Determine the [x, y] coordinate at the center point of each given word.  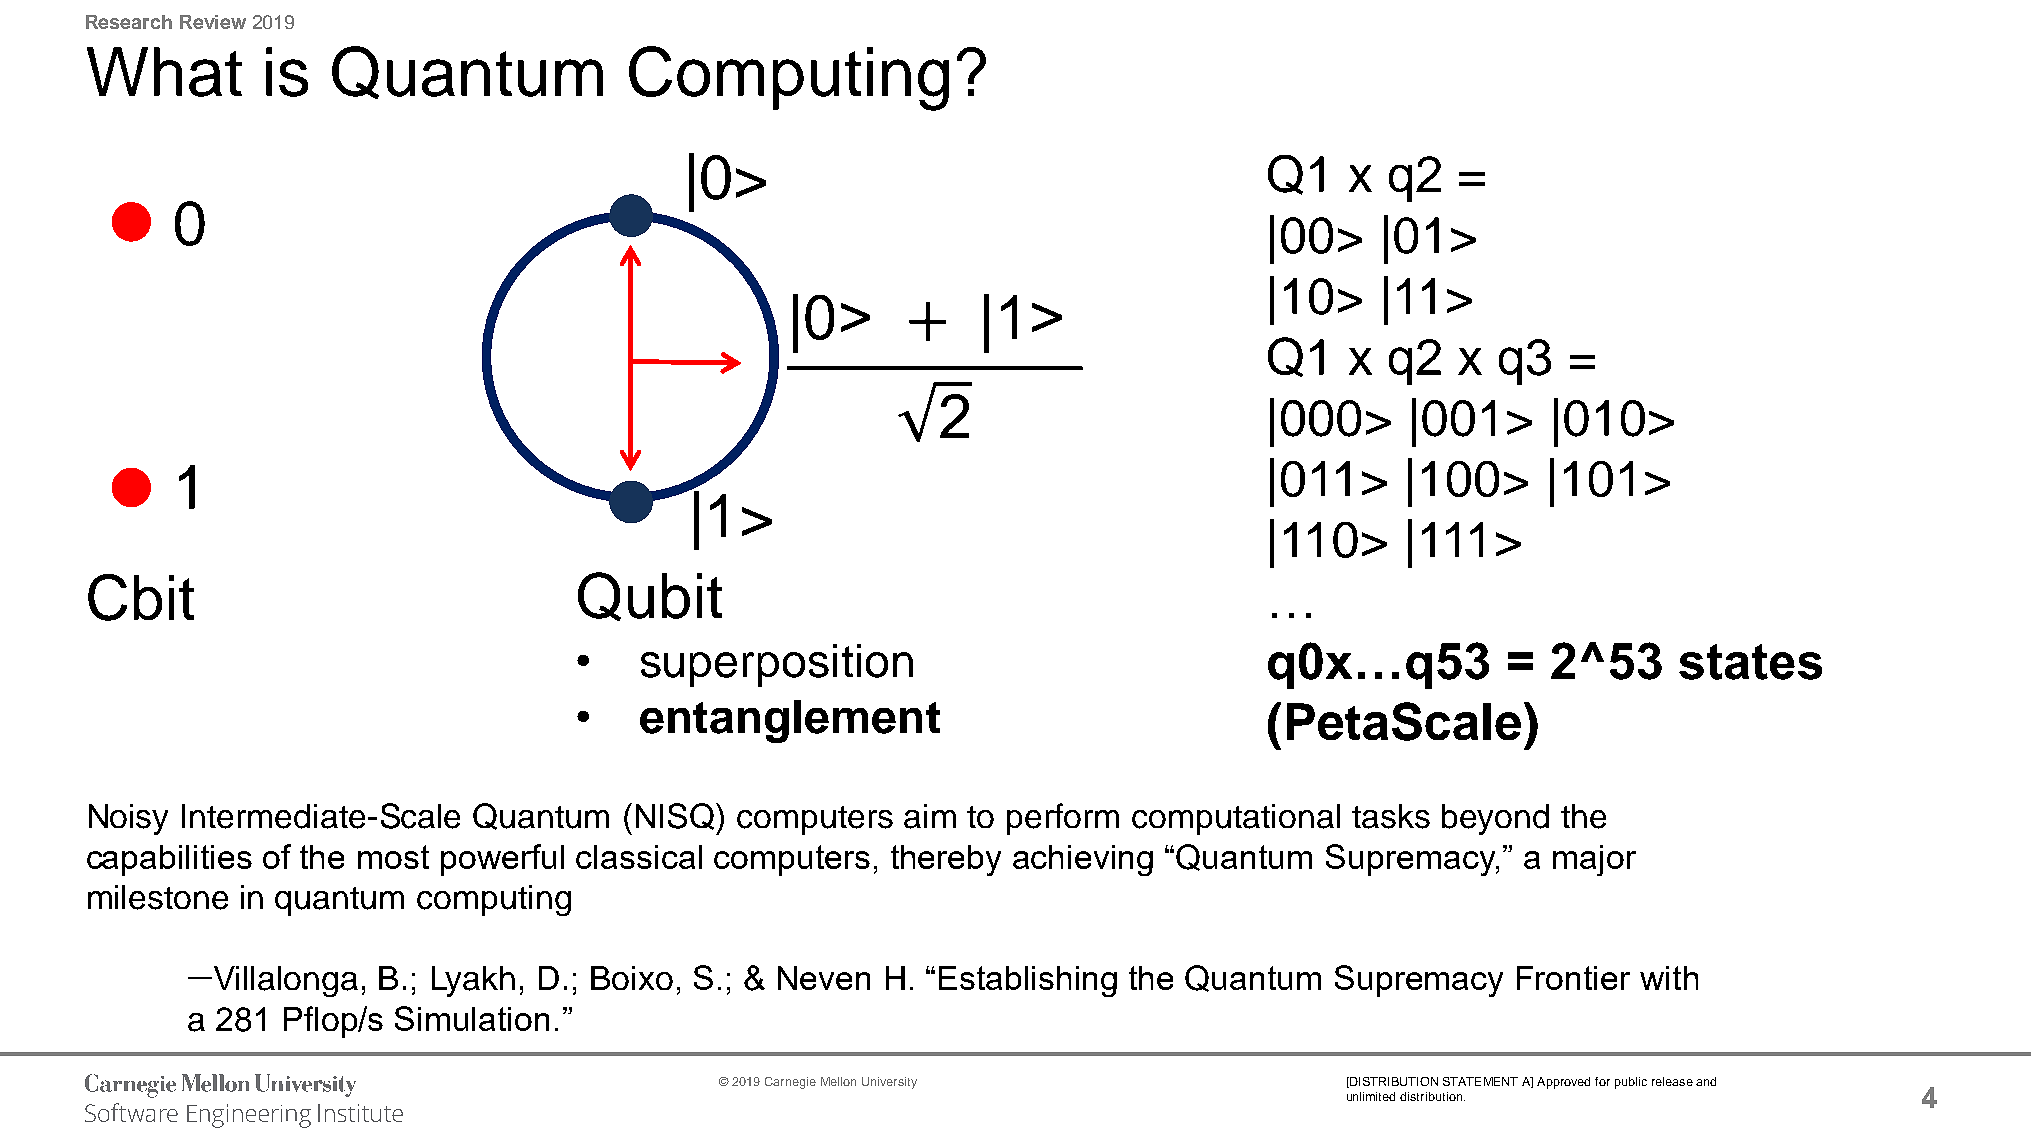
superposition [777, 665]
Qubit [650, 596]
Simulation [472, 1018]
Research [129, 22]
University [889, 1083]
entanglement [790, 721]
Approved [1563, 1083]
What [164, 72]
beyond [1495, 819]
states [1750, 662]
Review [213, 22]
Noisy [128, 819]
